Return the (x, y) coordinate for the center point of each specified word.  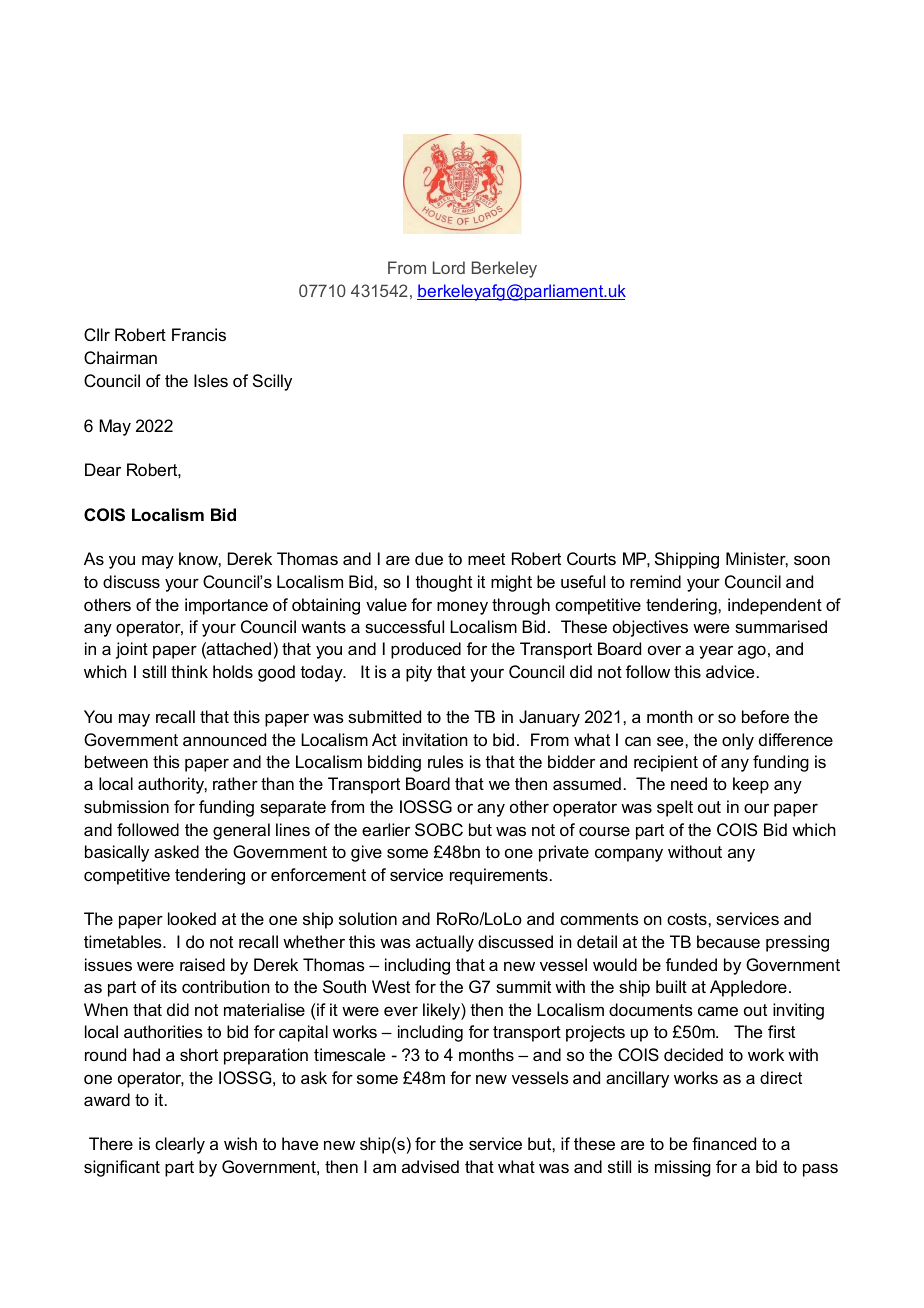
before (765, 716)
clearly (180, 1145)
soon (812, 560)
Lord (449, 267)
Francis (199, 334)
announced (224, 739)
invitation (435, 739)
